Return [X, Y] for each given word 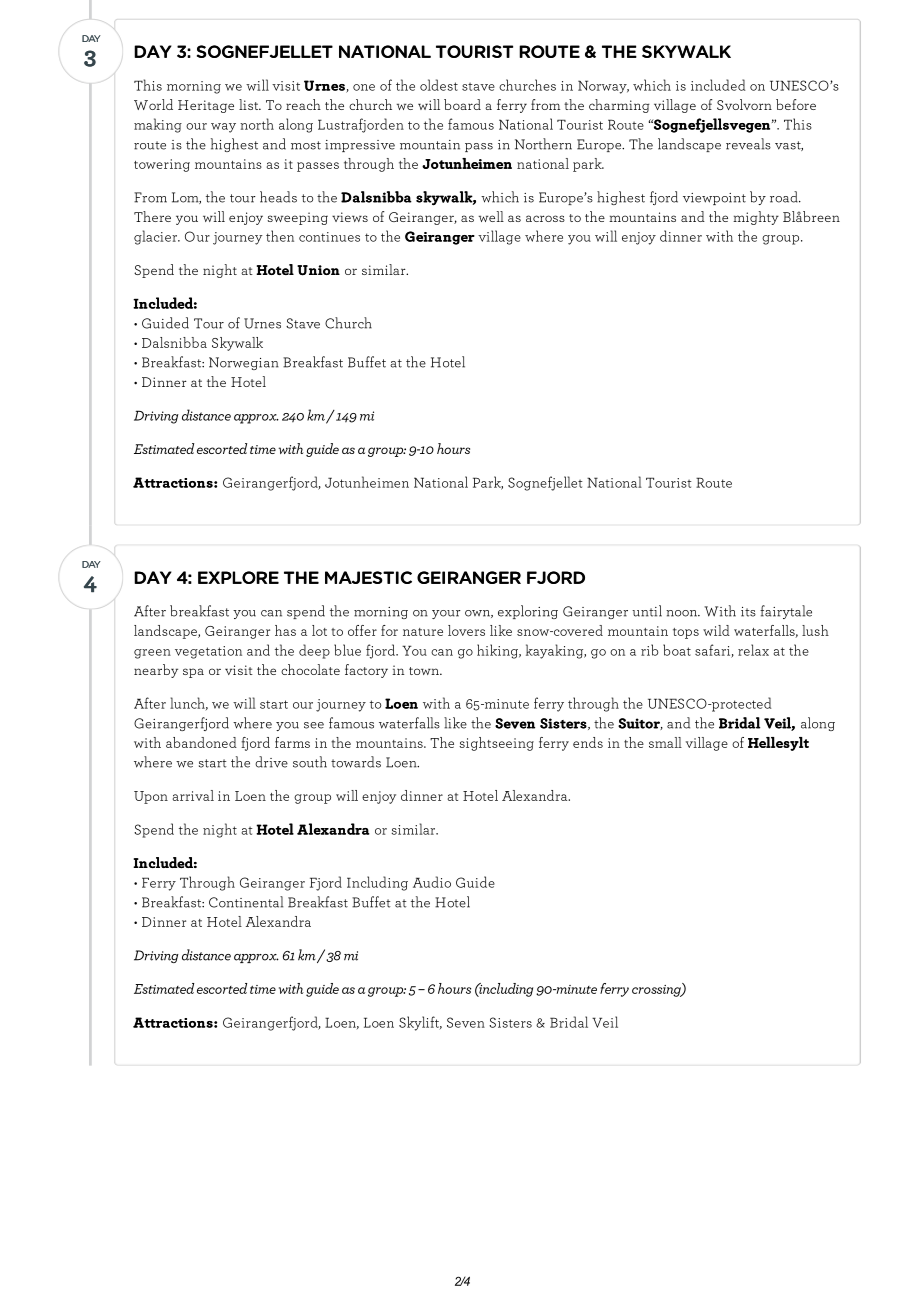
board [462, 104]
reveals [748, 144]
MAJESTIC [368, 577]
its [748, 612]
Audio [432, 882]
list [250, 104]
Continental [246, 902]
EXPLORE [238, 577]
